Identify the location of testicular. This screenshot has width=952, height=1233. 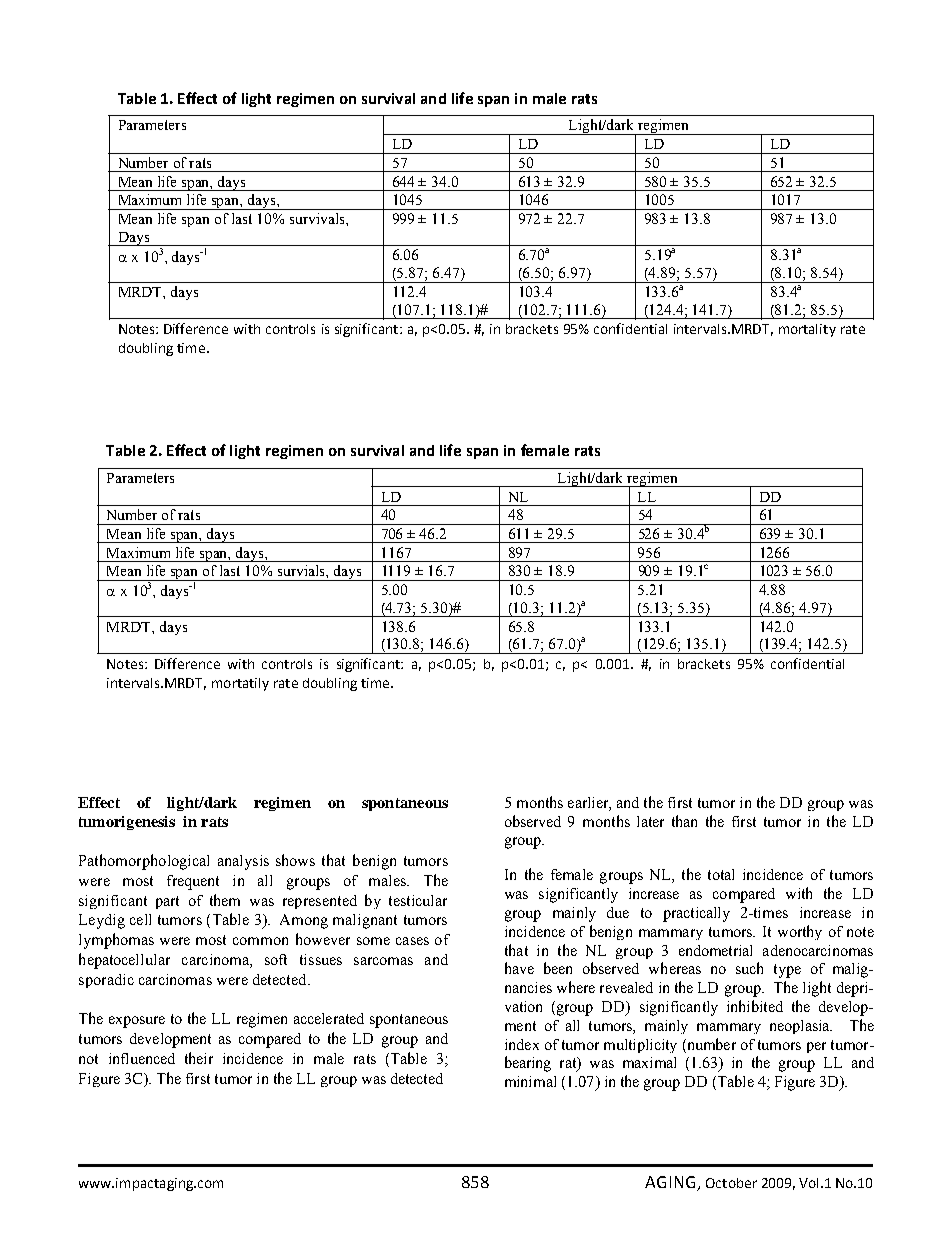
(418, 900).
